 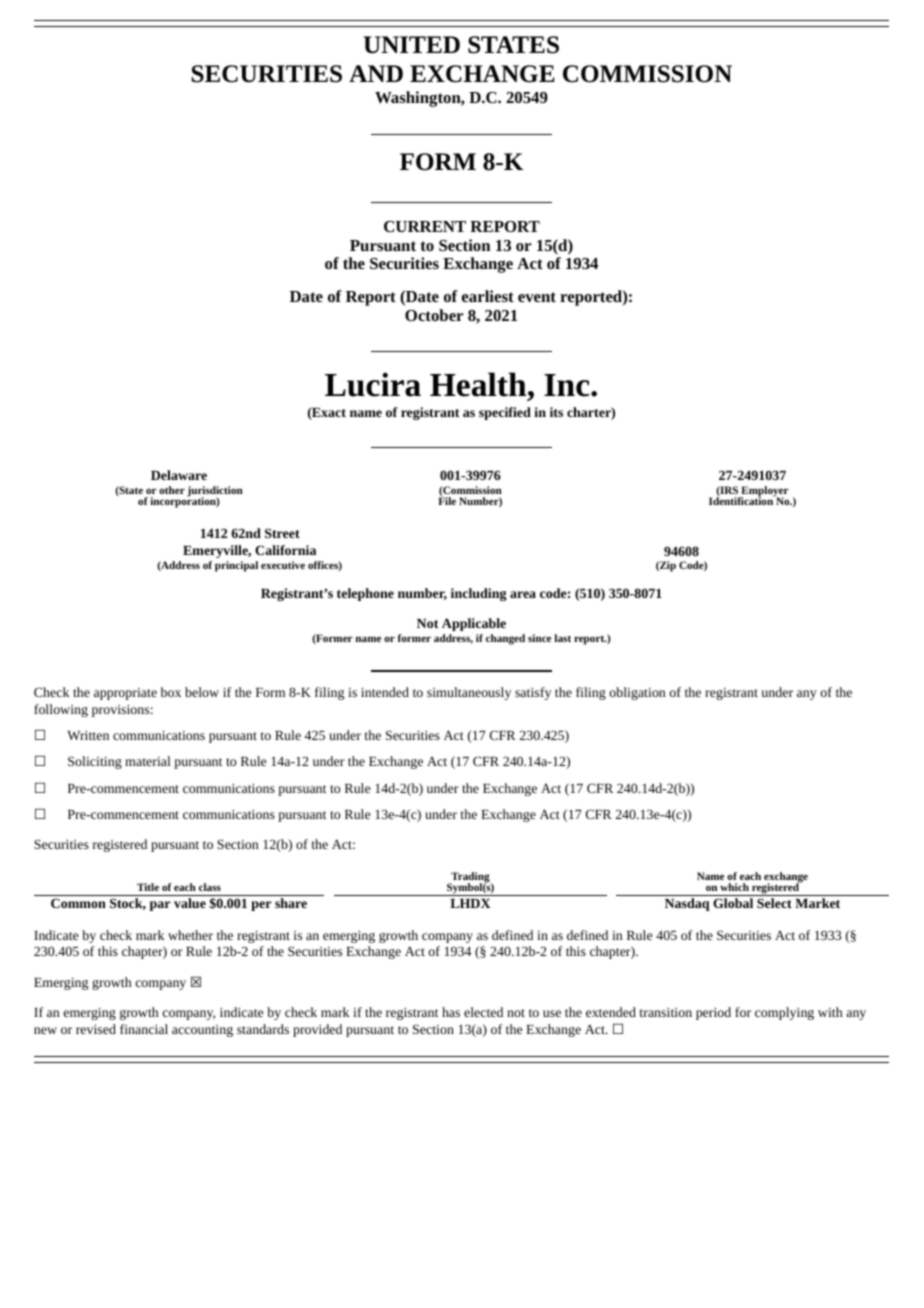 I want to click on CURRENT, so click(x=425, y=226).
